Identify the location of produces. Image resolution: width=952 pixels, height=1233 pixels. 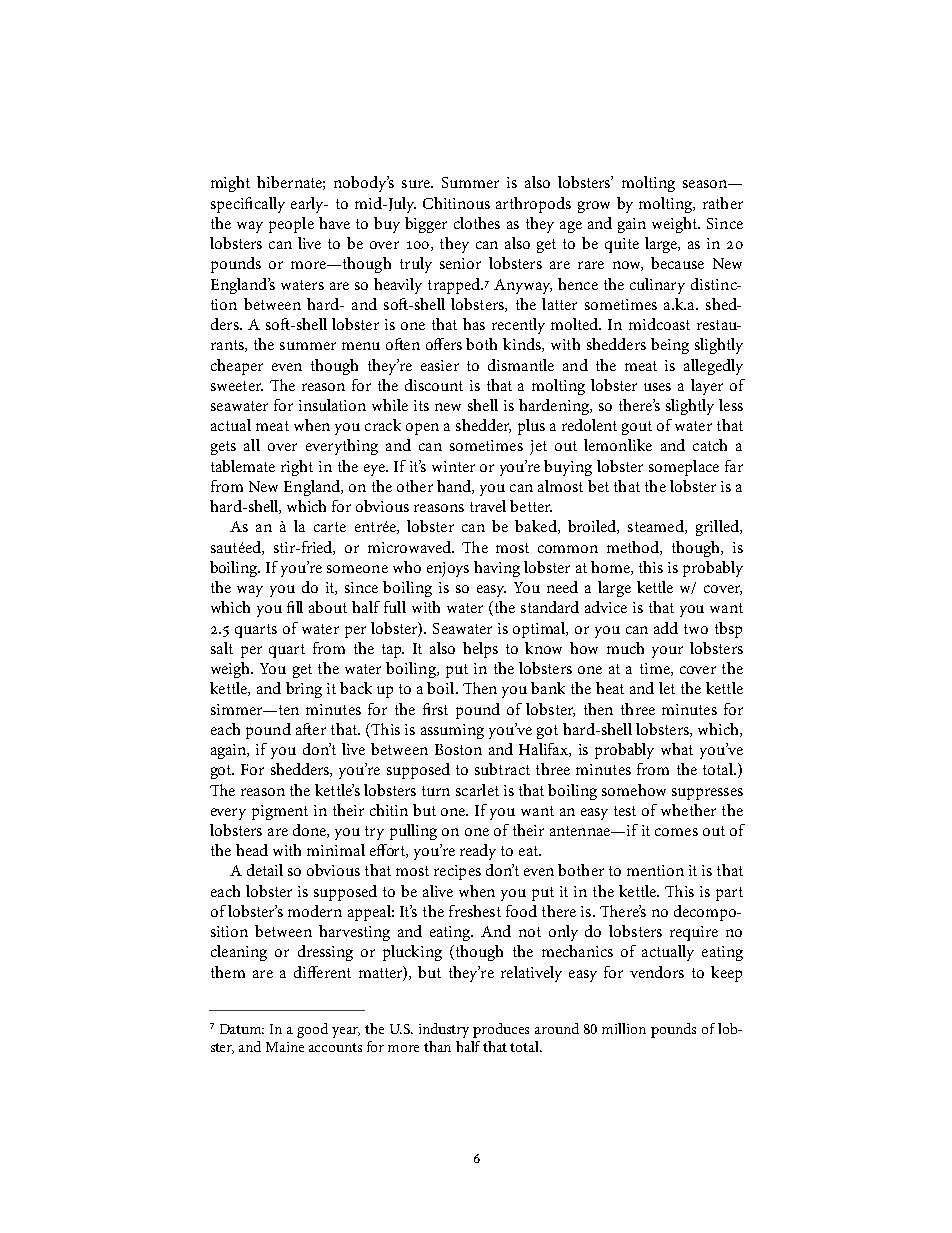
(501, 1030).
